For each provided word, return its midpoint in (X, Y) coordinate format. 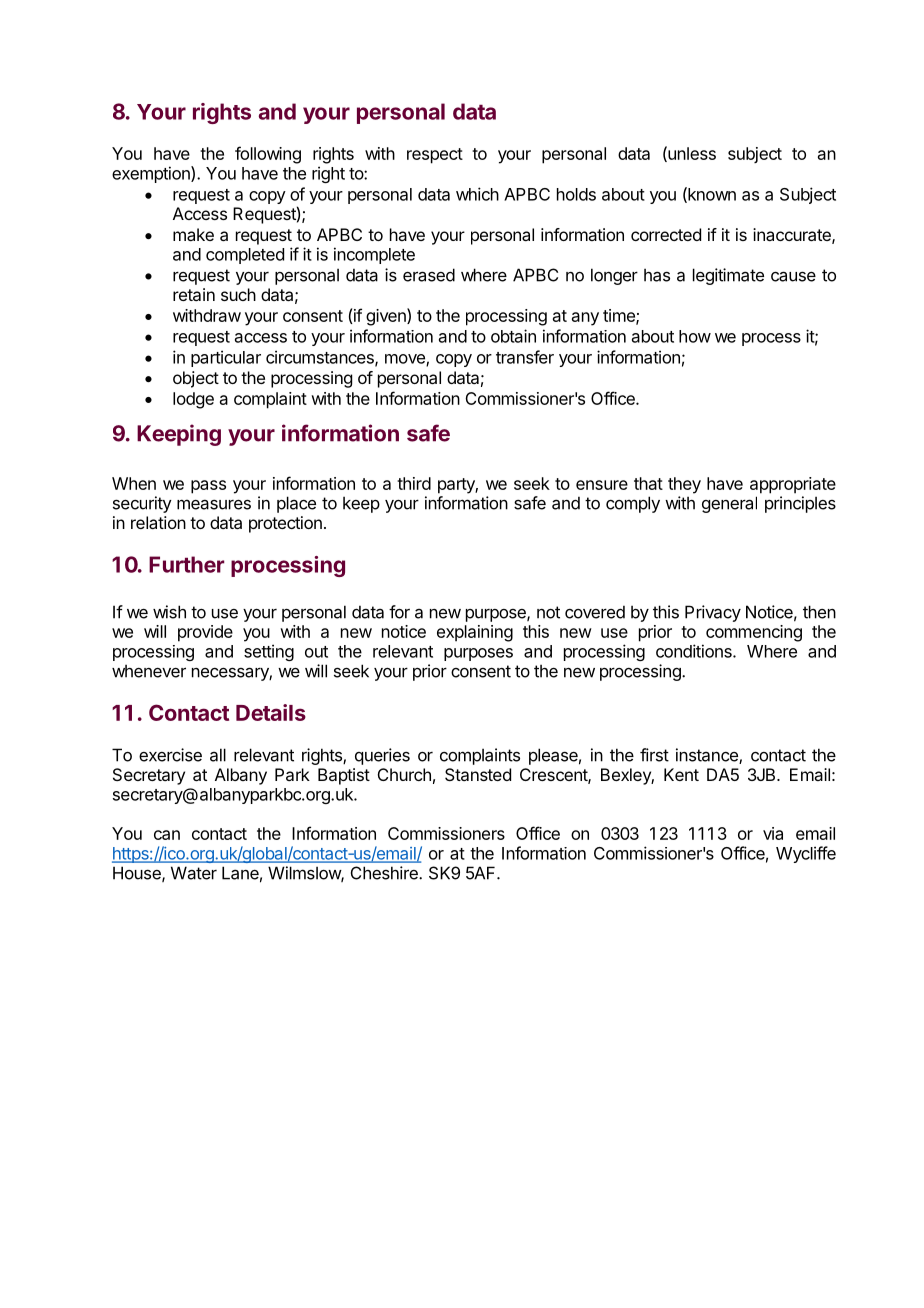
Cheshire (385, 873)
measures (214, 504)
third (414, 483)
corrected (666, 234)
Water (194, 873)
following (268, 155)
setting (269, 652)
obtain (513, 336)
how (695, 336)
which (477, 194)
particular (226, 358)
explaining (475, 633)
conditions (695, 651)
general (729, 504)
